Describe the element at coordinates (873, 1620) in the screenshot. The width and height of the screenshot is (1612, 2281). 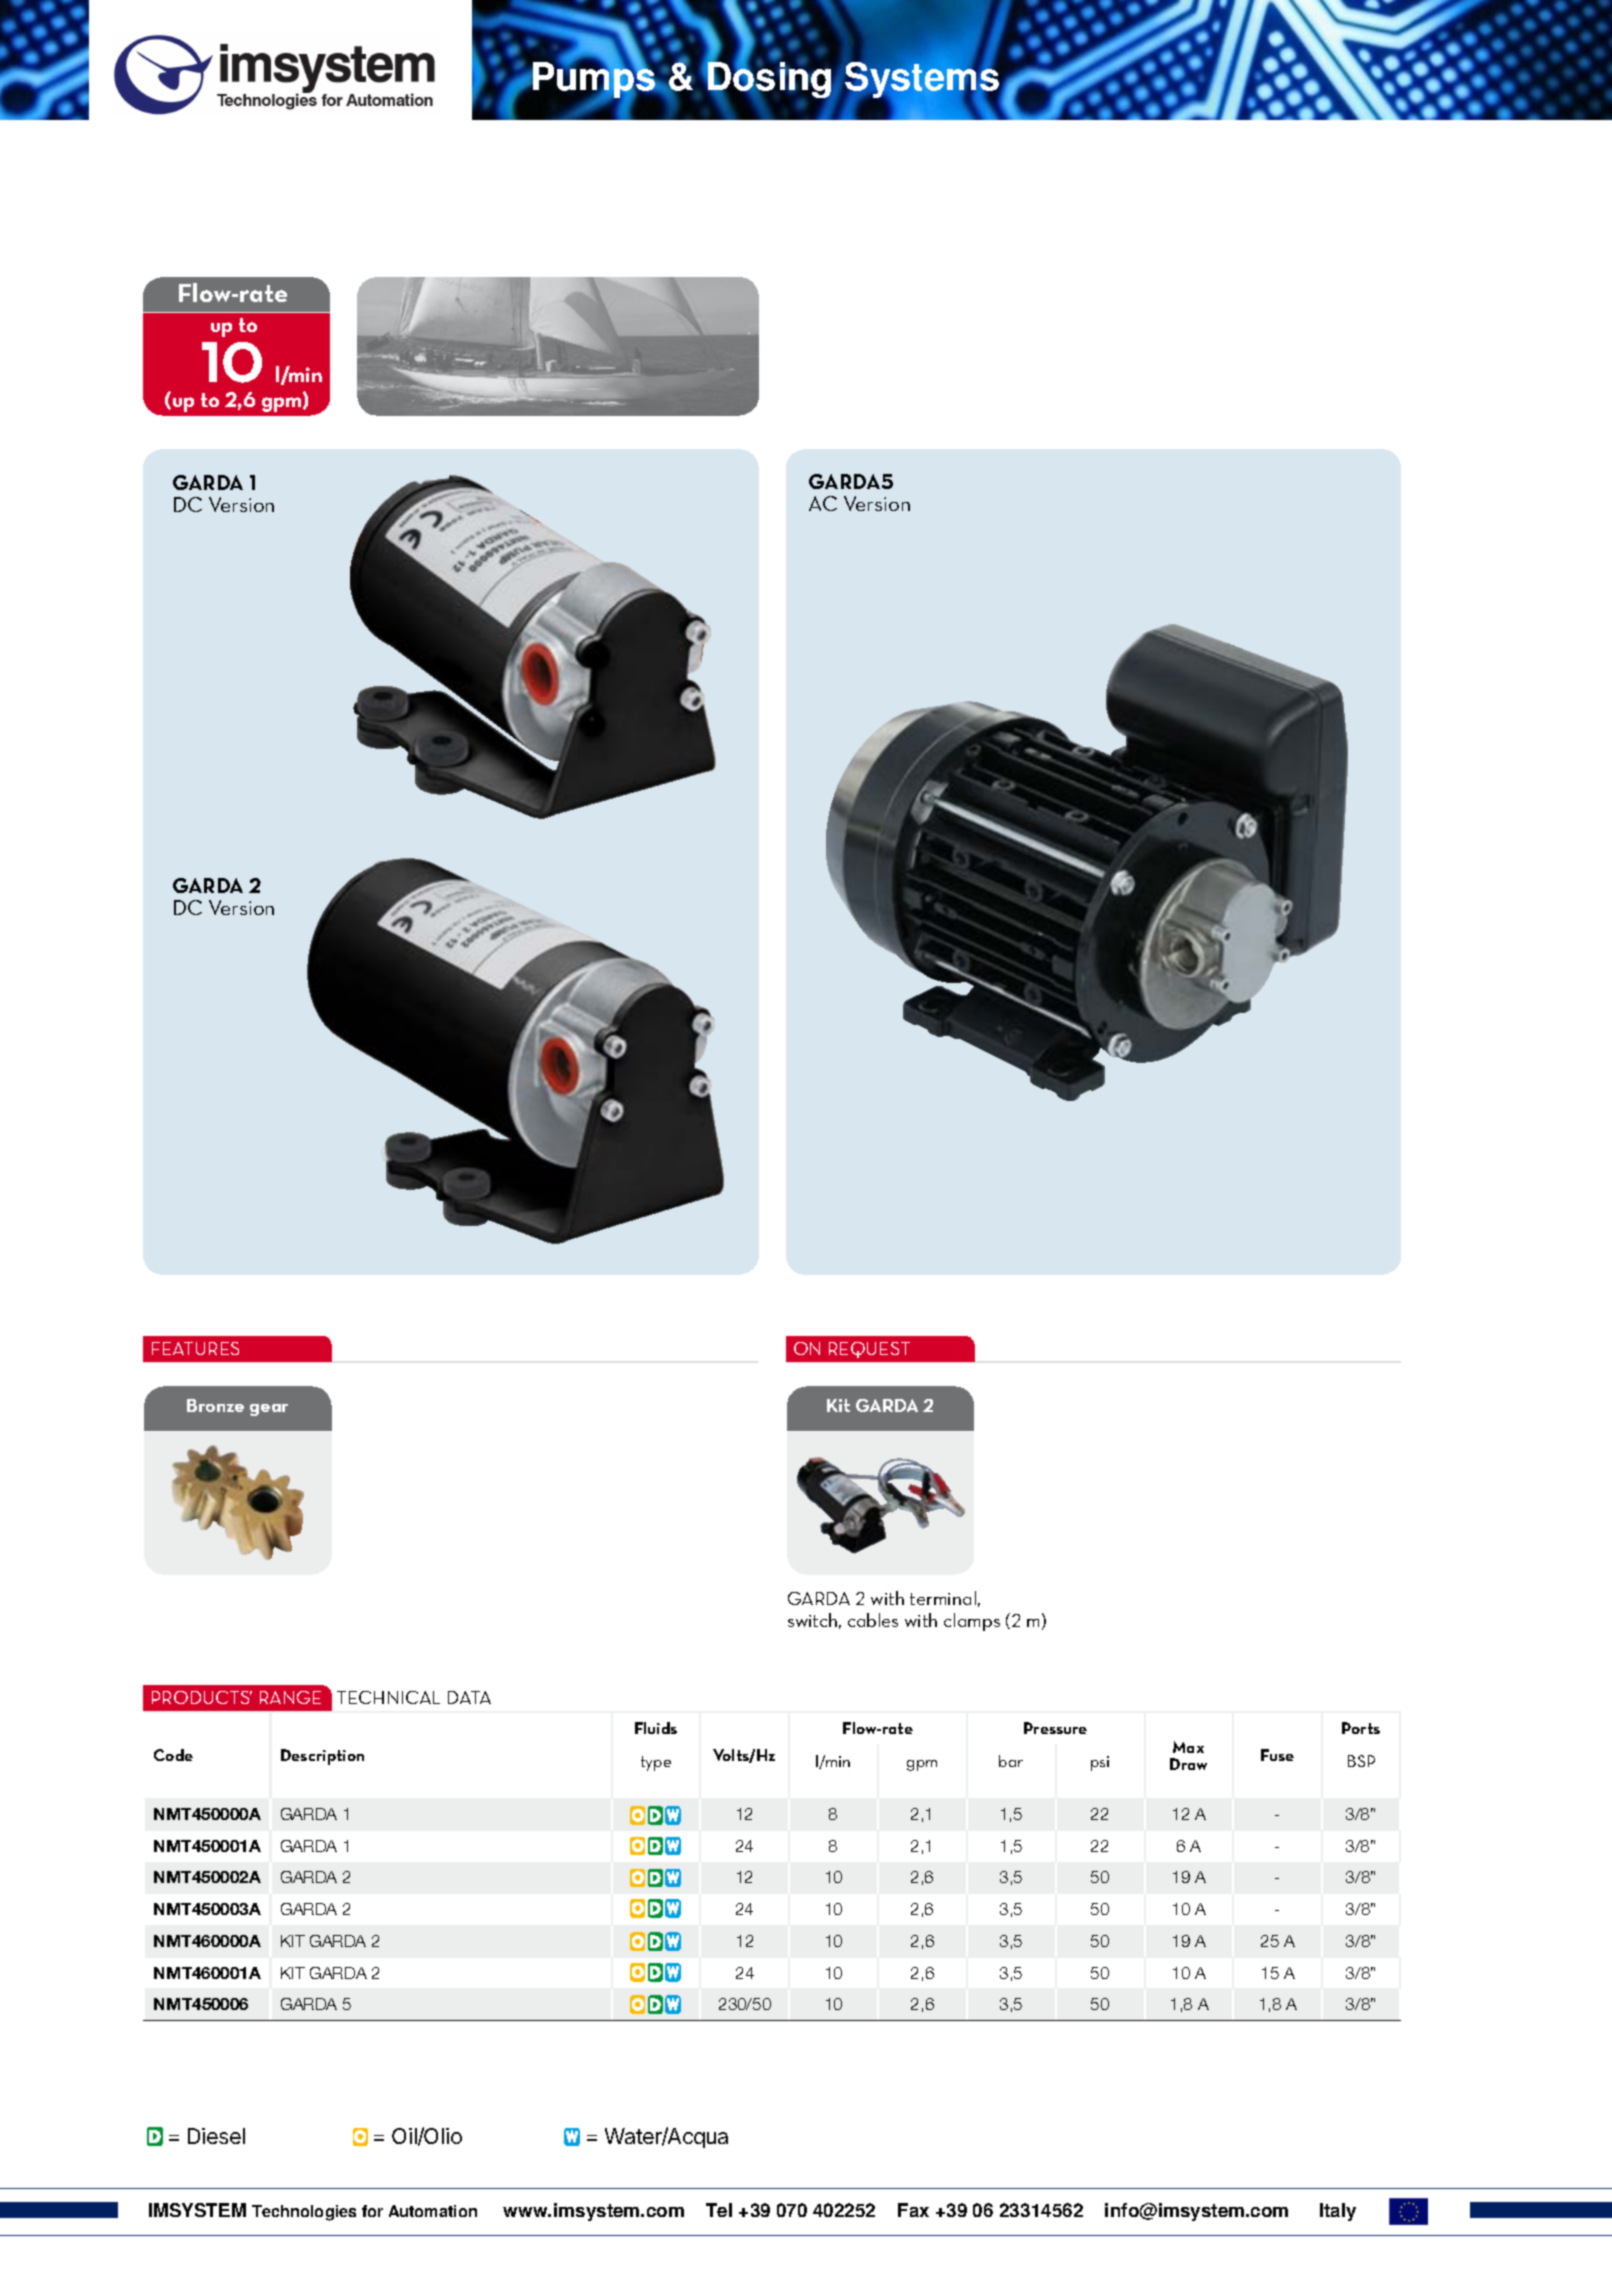
I see `cables` at that location.
